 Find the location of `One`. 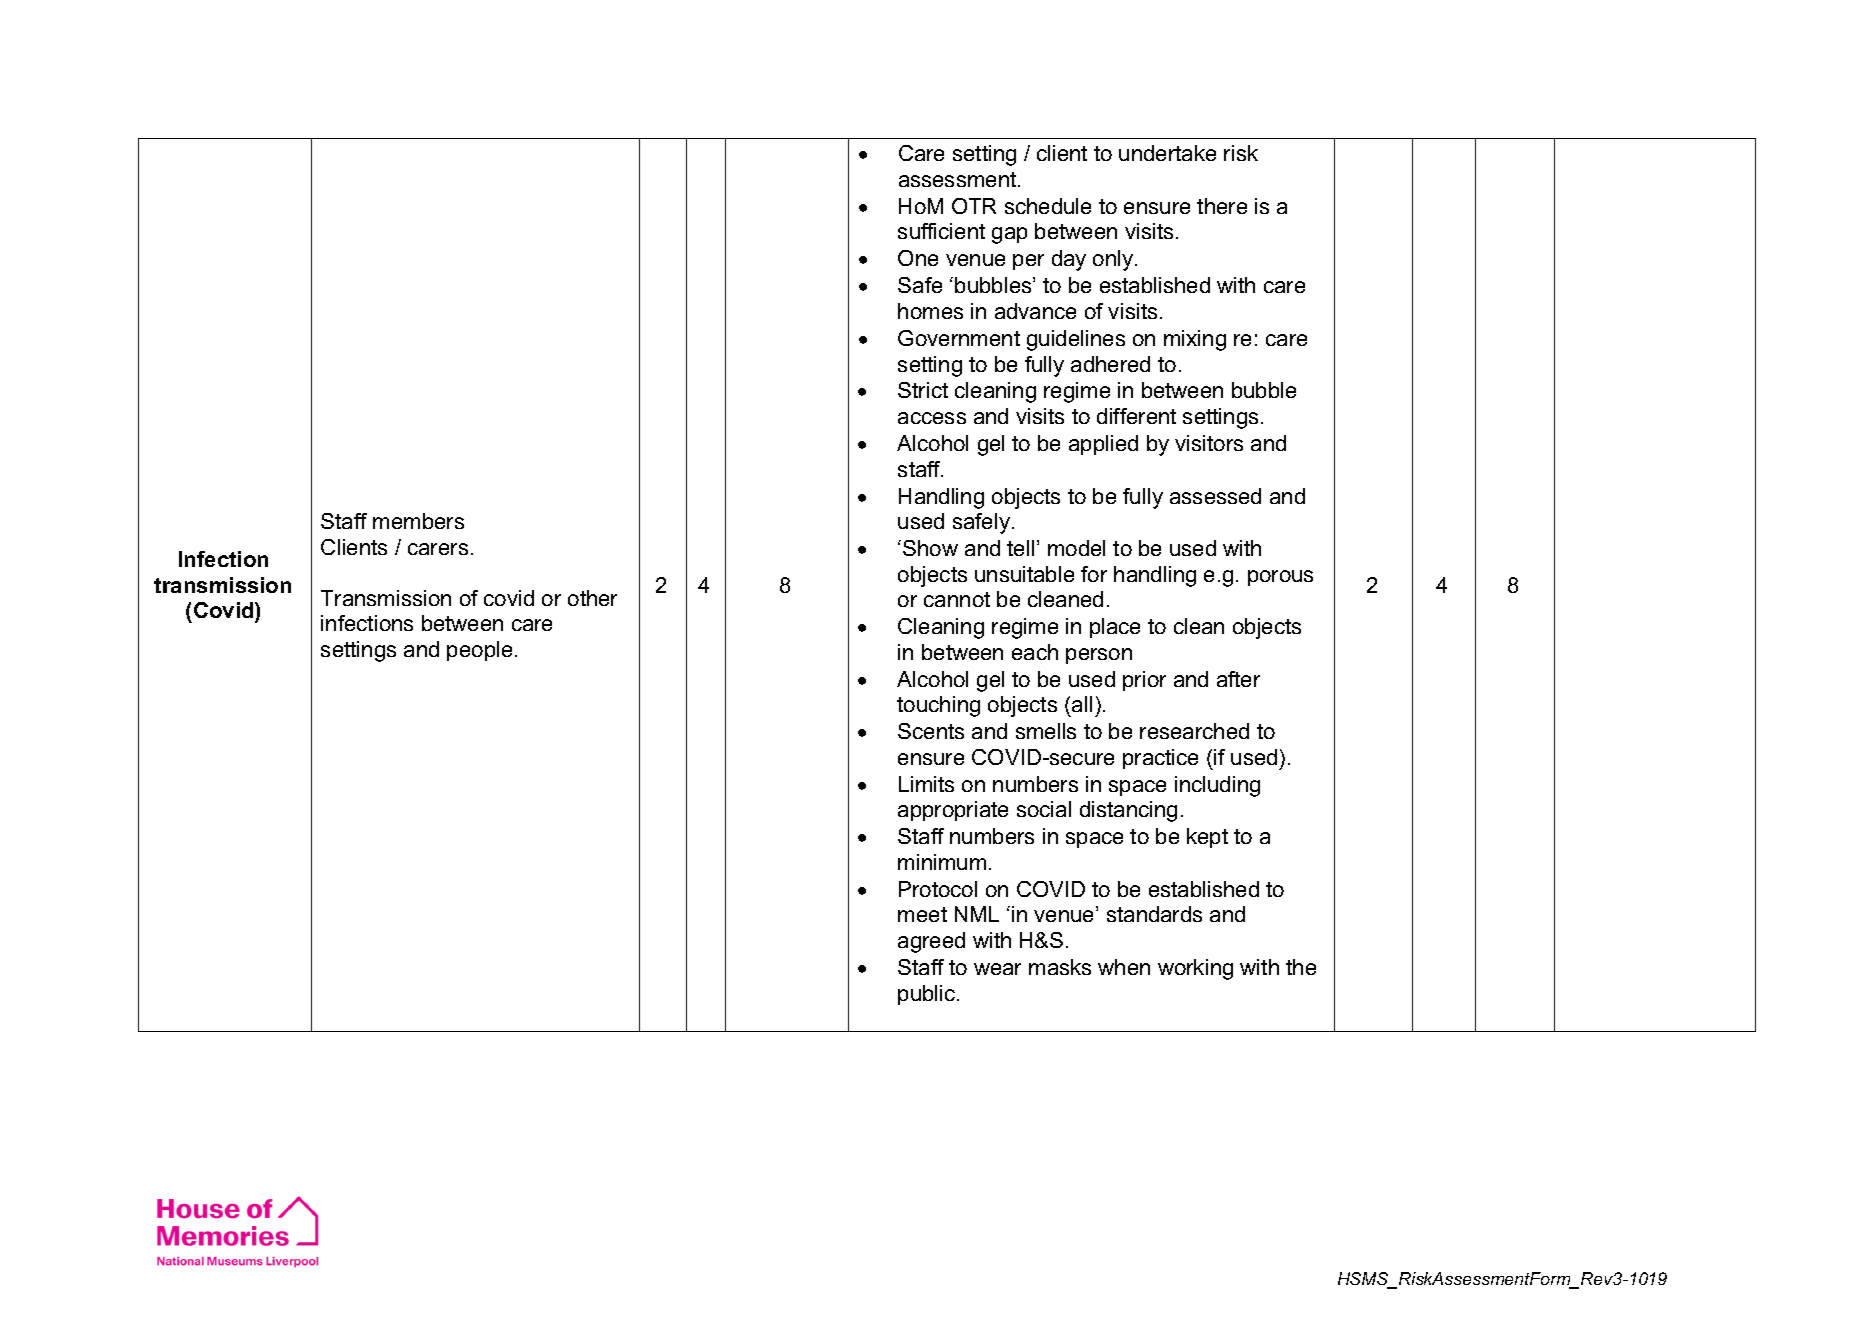

One is located at coordinates (918, 258).
